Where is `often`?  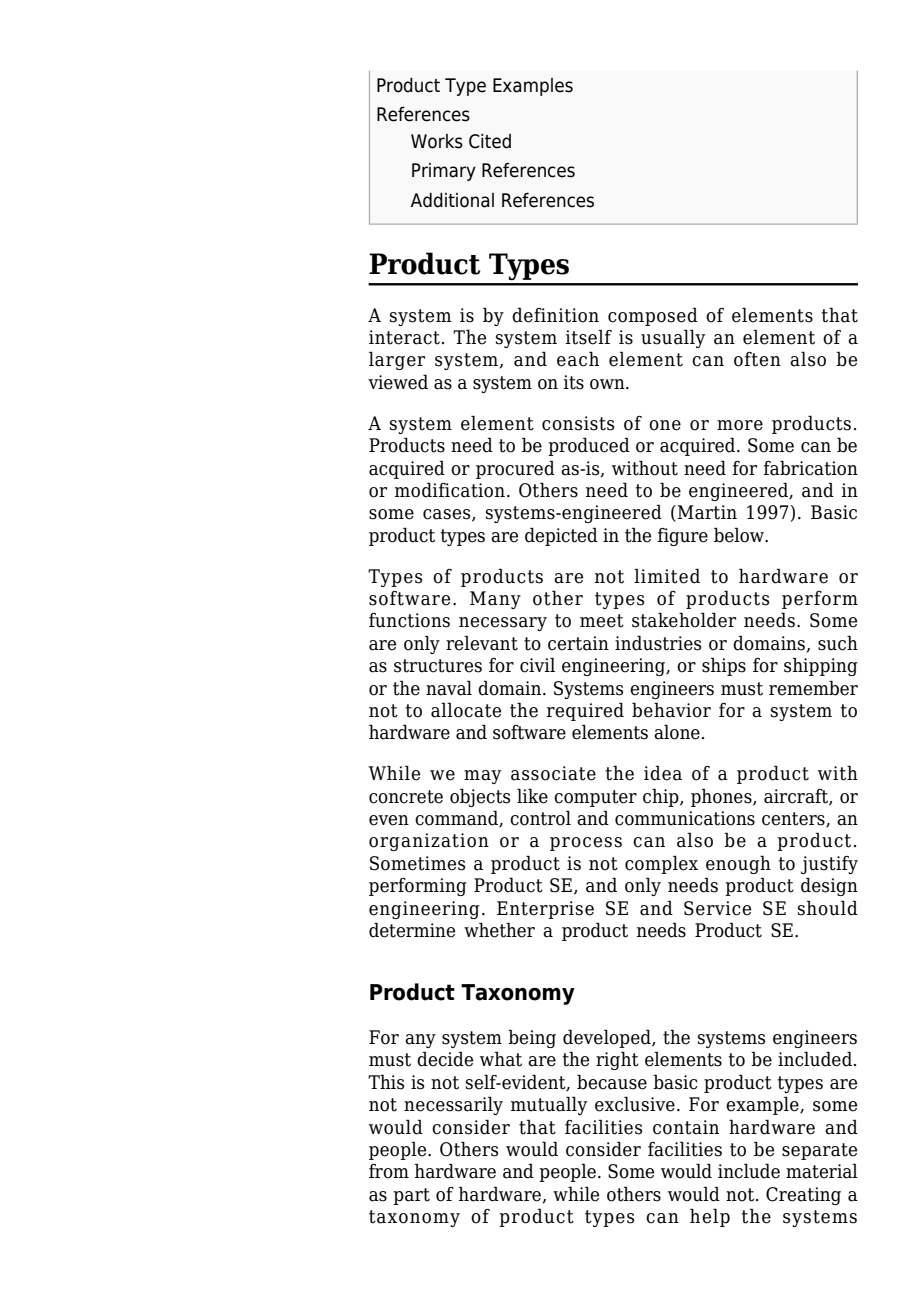 often is located at coordinates (757, 359).
